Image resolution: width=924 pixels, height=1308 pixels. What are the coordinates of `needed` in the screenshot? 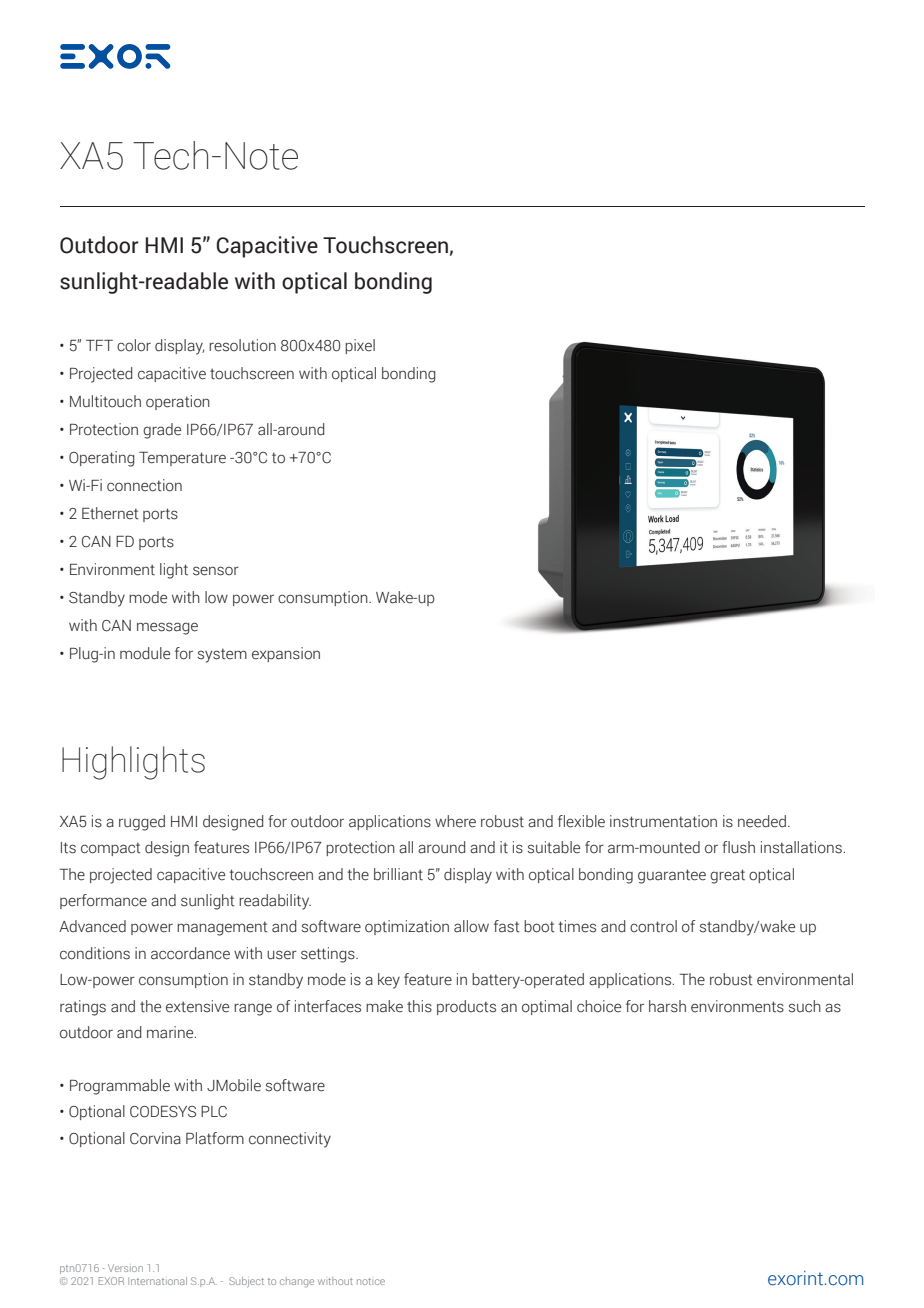 It's located at (762, 821).
